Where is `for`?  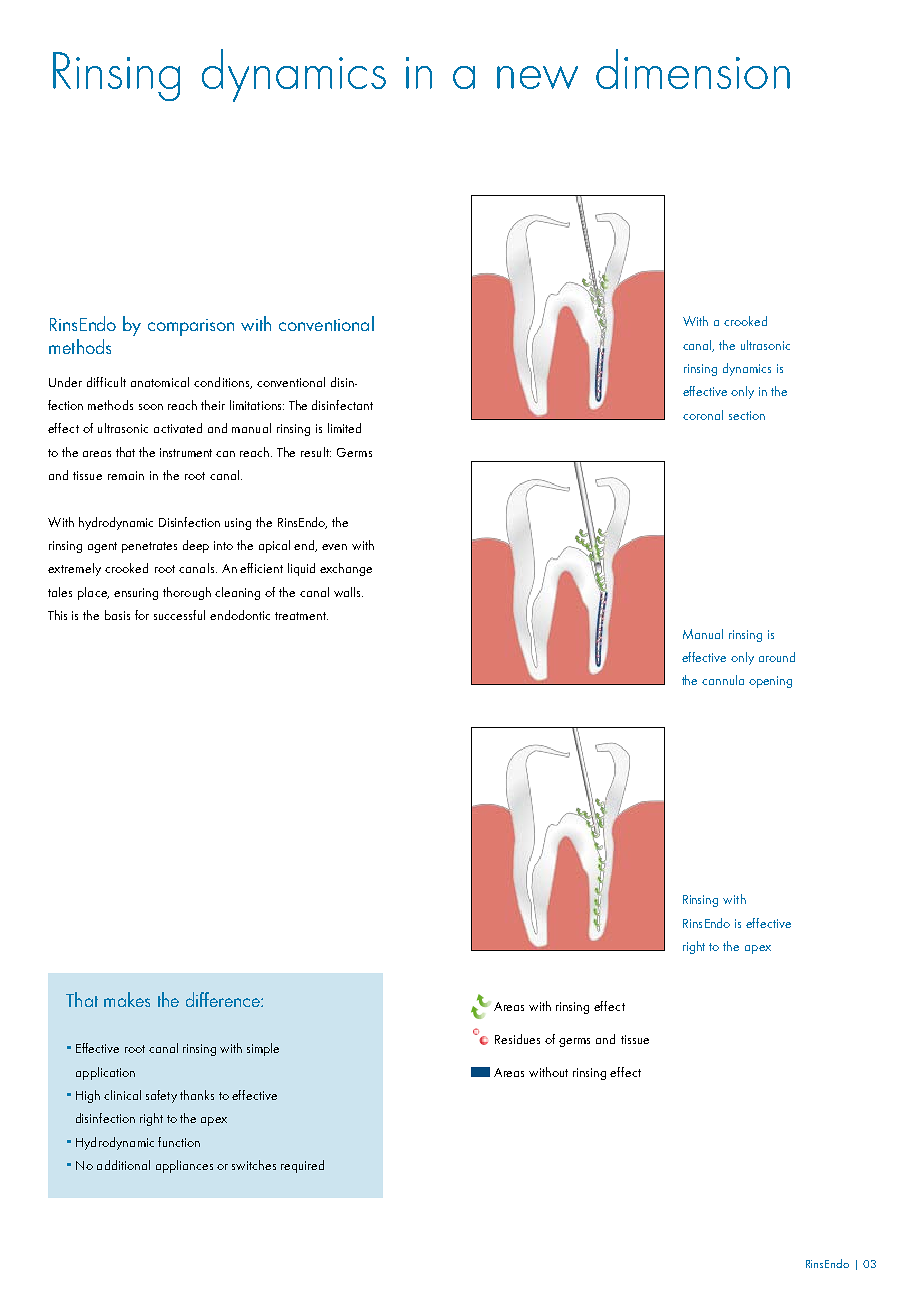
for is located at coordinates (142, 615).
